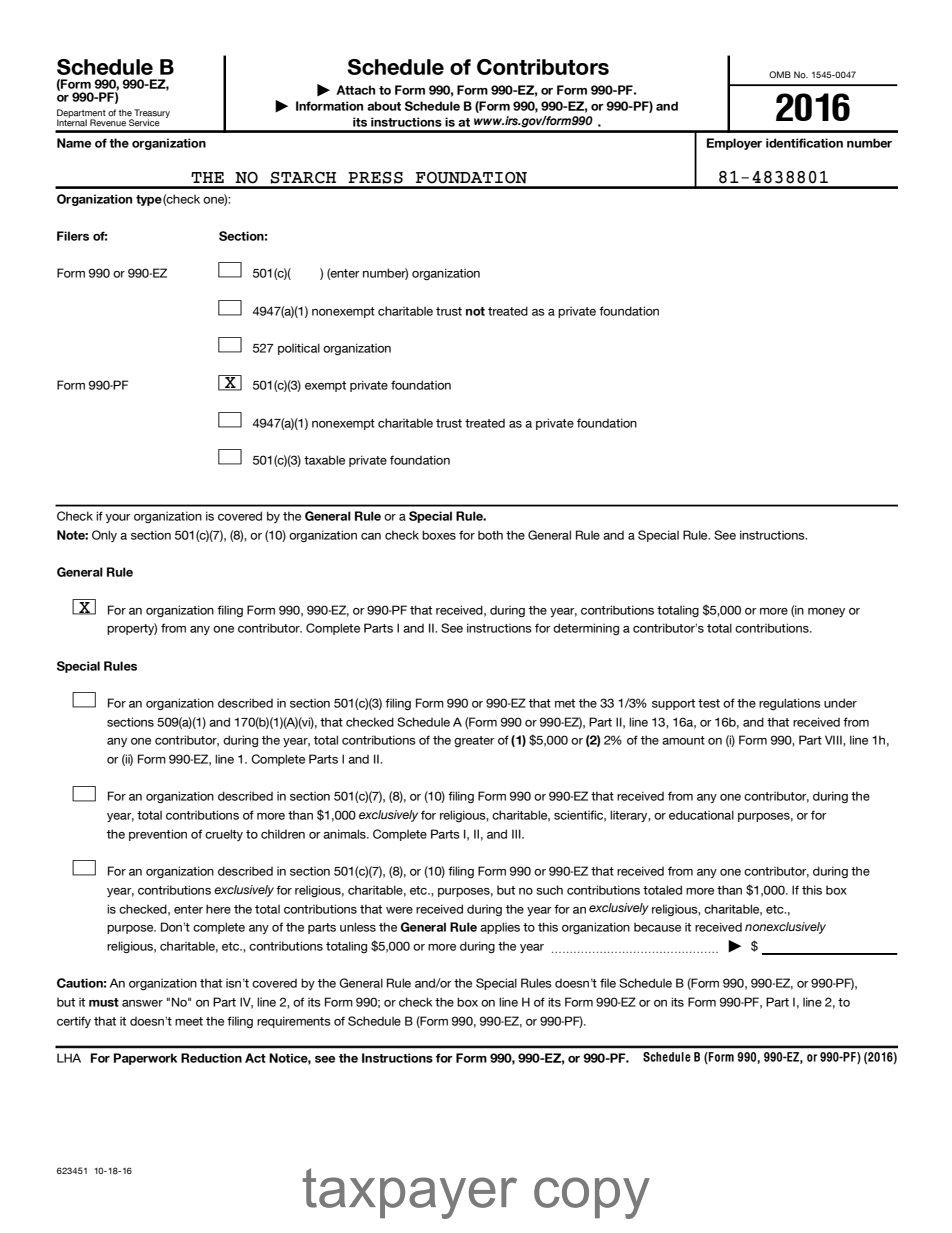 The width and height of the screenshot is (952, 1233). What do you see at coordinates (410, 1193) in the screenshot?
I see `taxpayer` at bounding box center [410, 1193].
